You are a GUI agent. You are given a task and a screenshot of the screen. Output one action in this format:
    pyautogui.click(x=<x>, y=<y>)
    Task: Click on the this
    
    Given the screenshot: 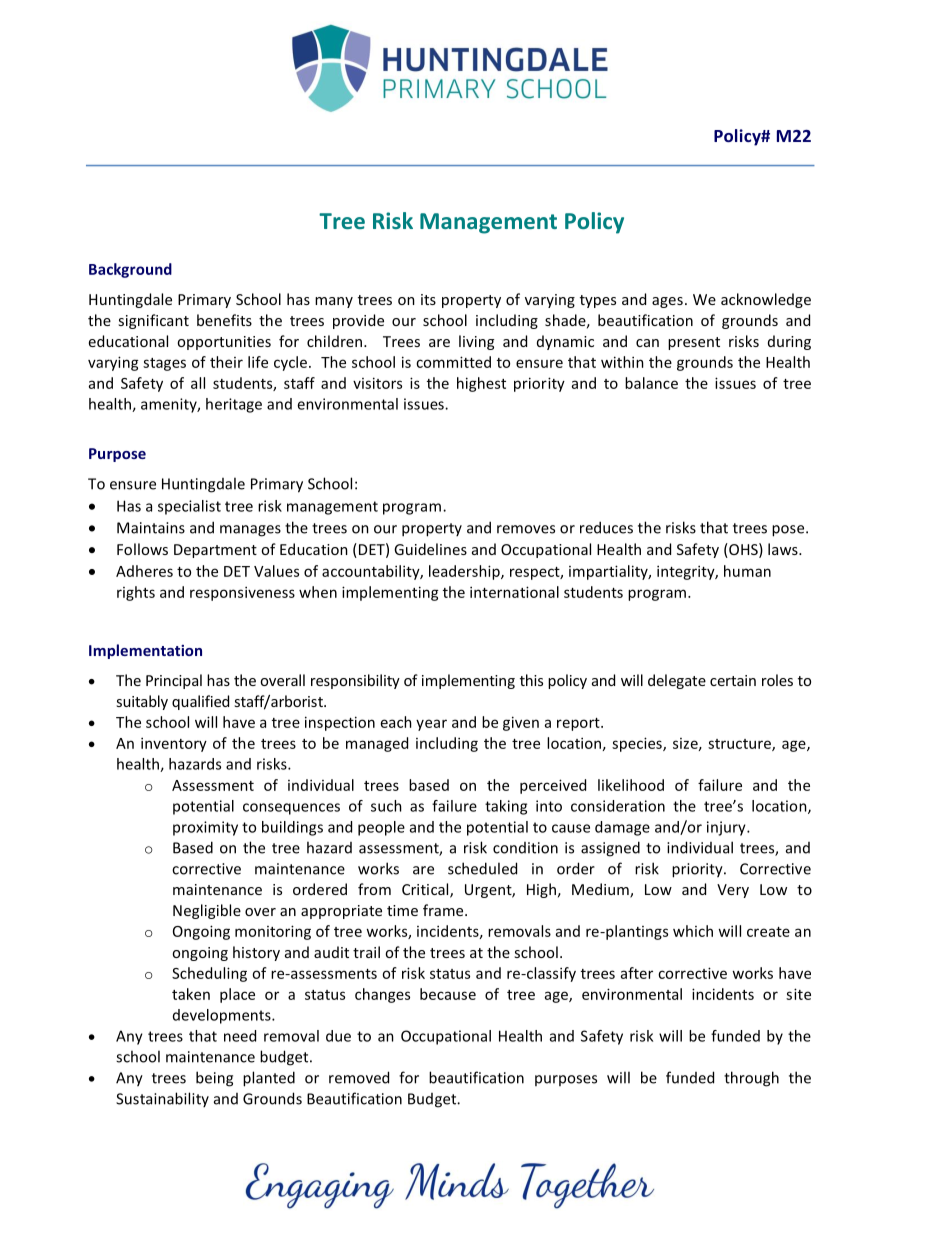 What is the action you would take?
    pyautogui.click(x=531, y=680)
